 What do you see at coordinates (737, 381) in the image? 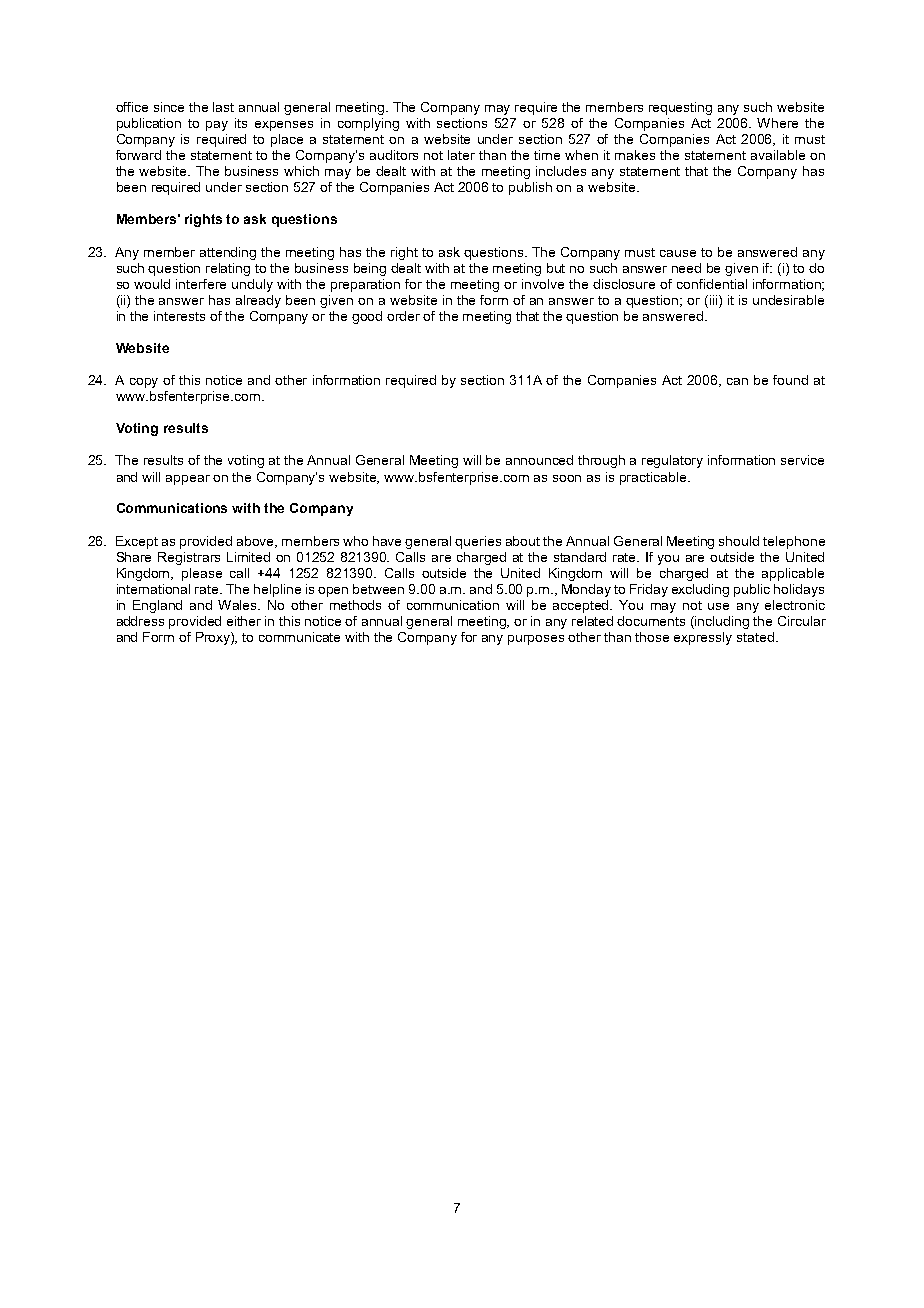
I see `can` at bounding box center [737, 381].
